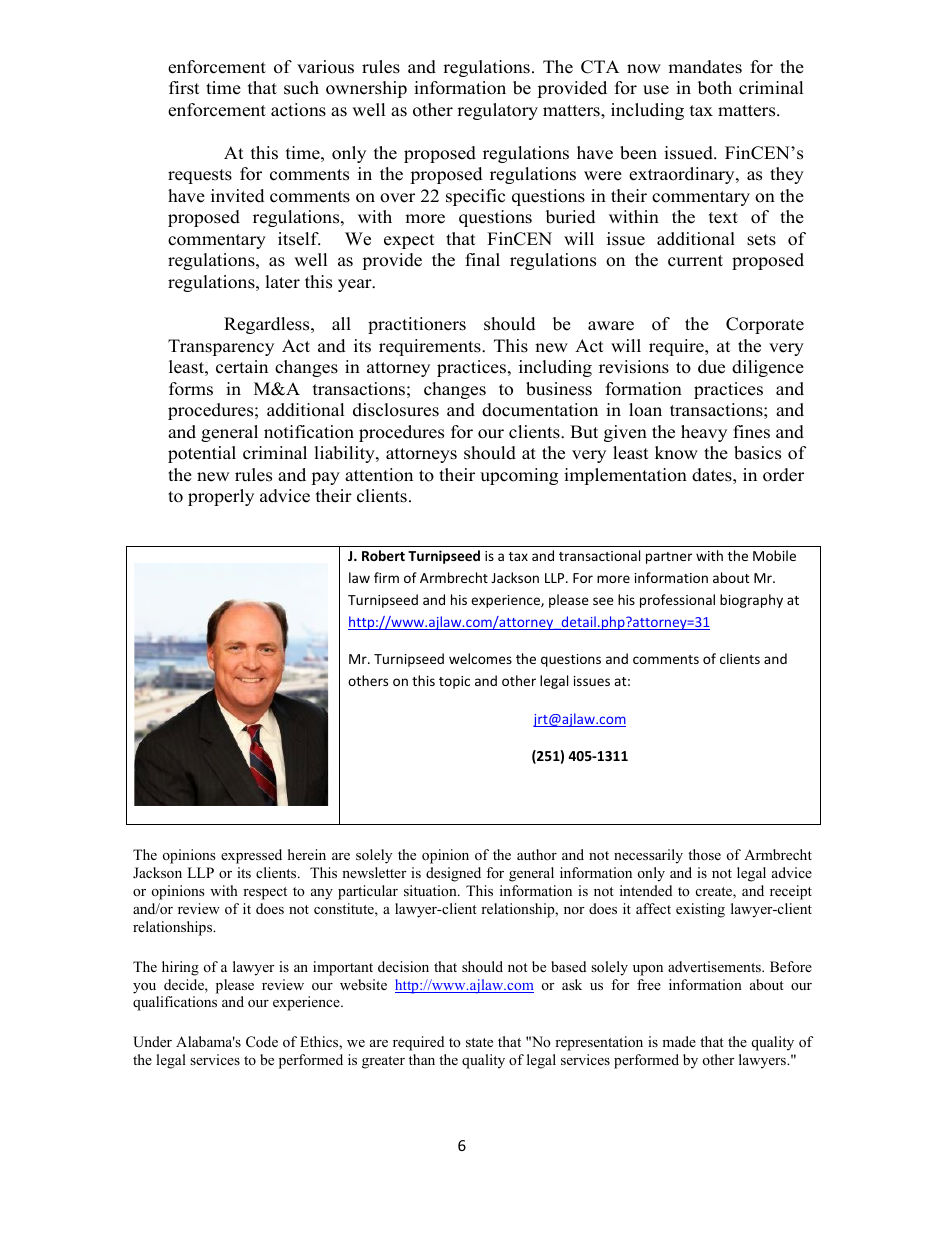 The width and height of the page is (952, 1233). Describe the element at coordinates (497, 111) in the page. I see `regulatory` at that location.
